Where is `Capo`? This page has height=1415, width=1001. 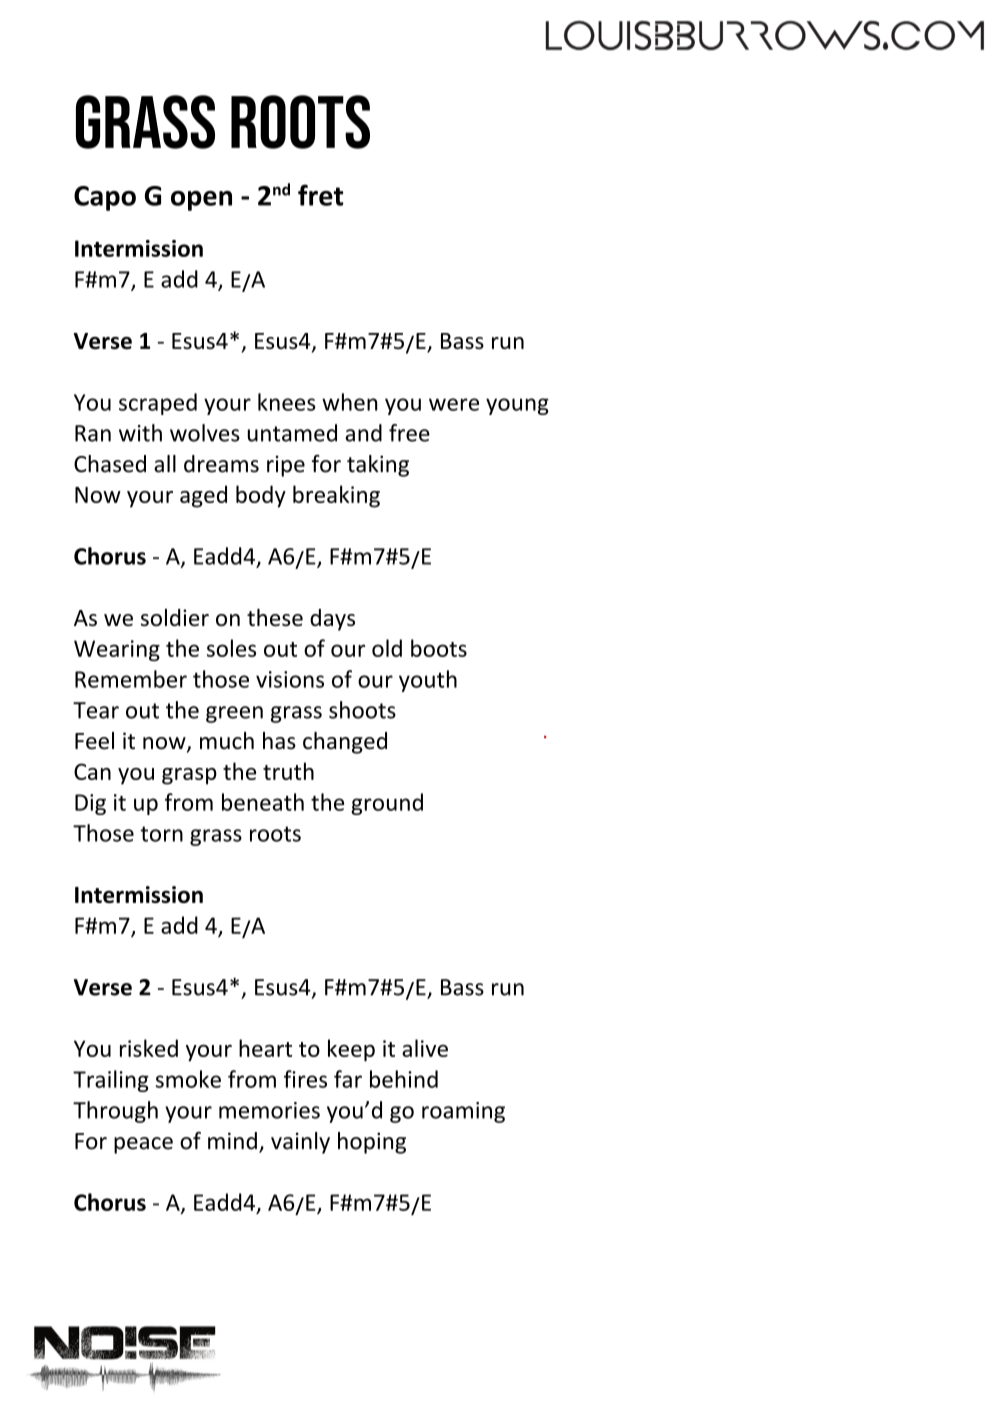 Capo is located at coordinates (105, 198).
